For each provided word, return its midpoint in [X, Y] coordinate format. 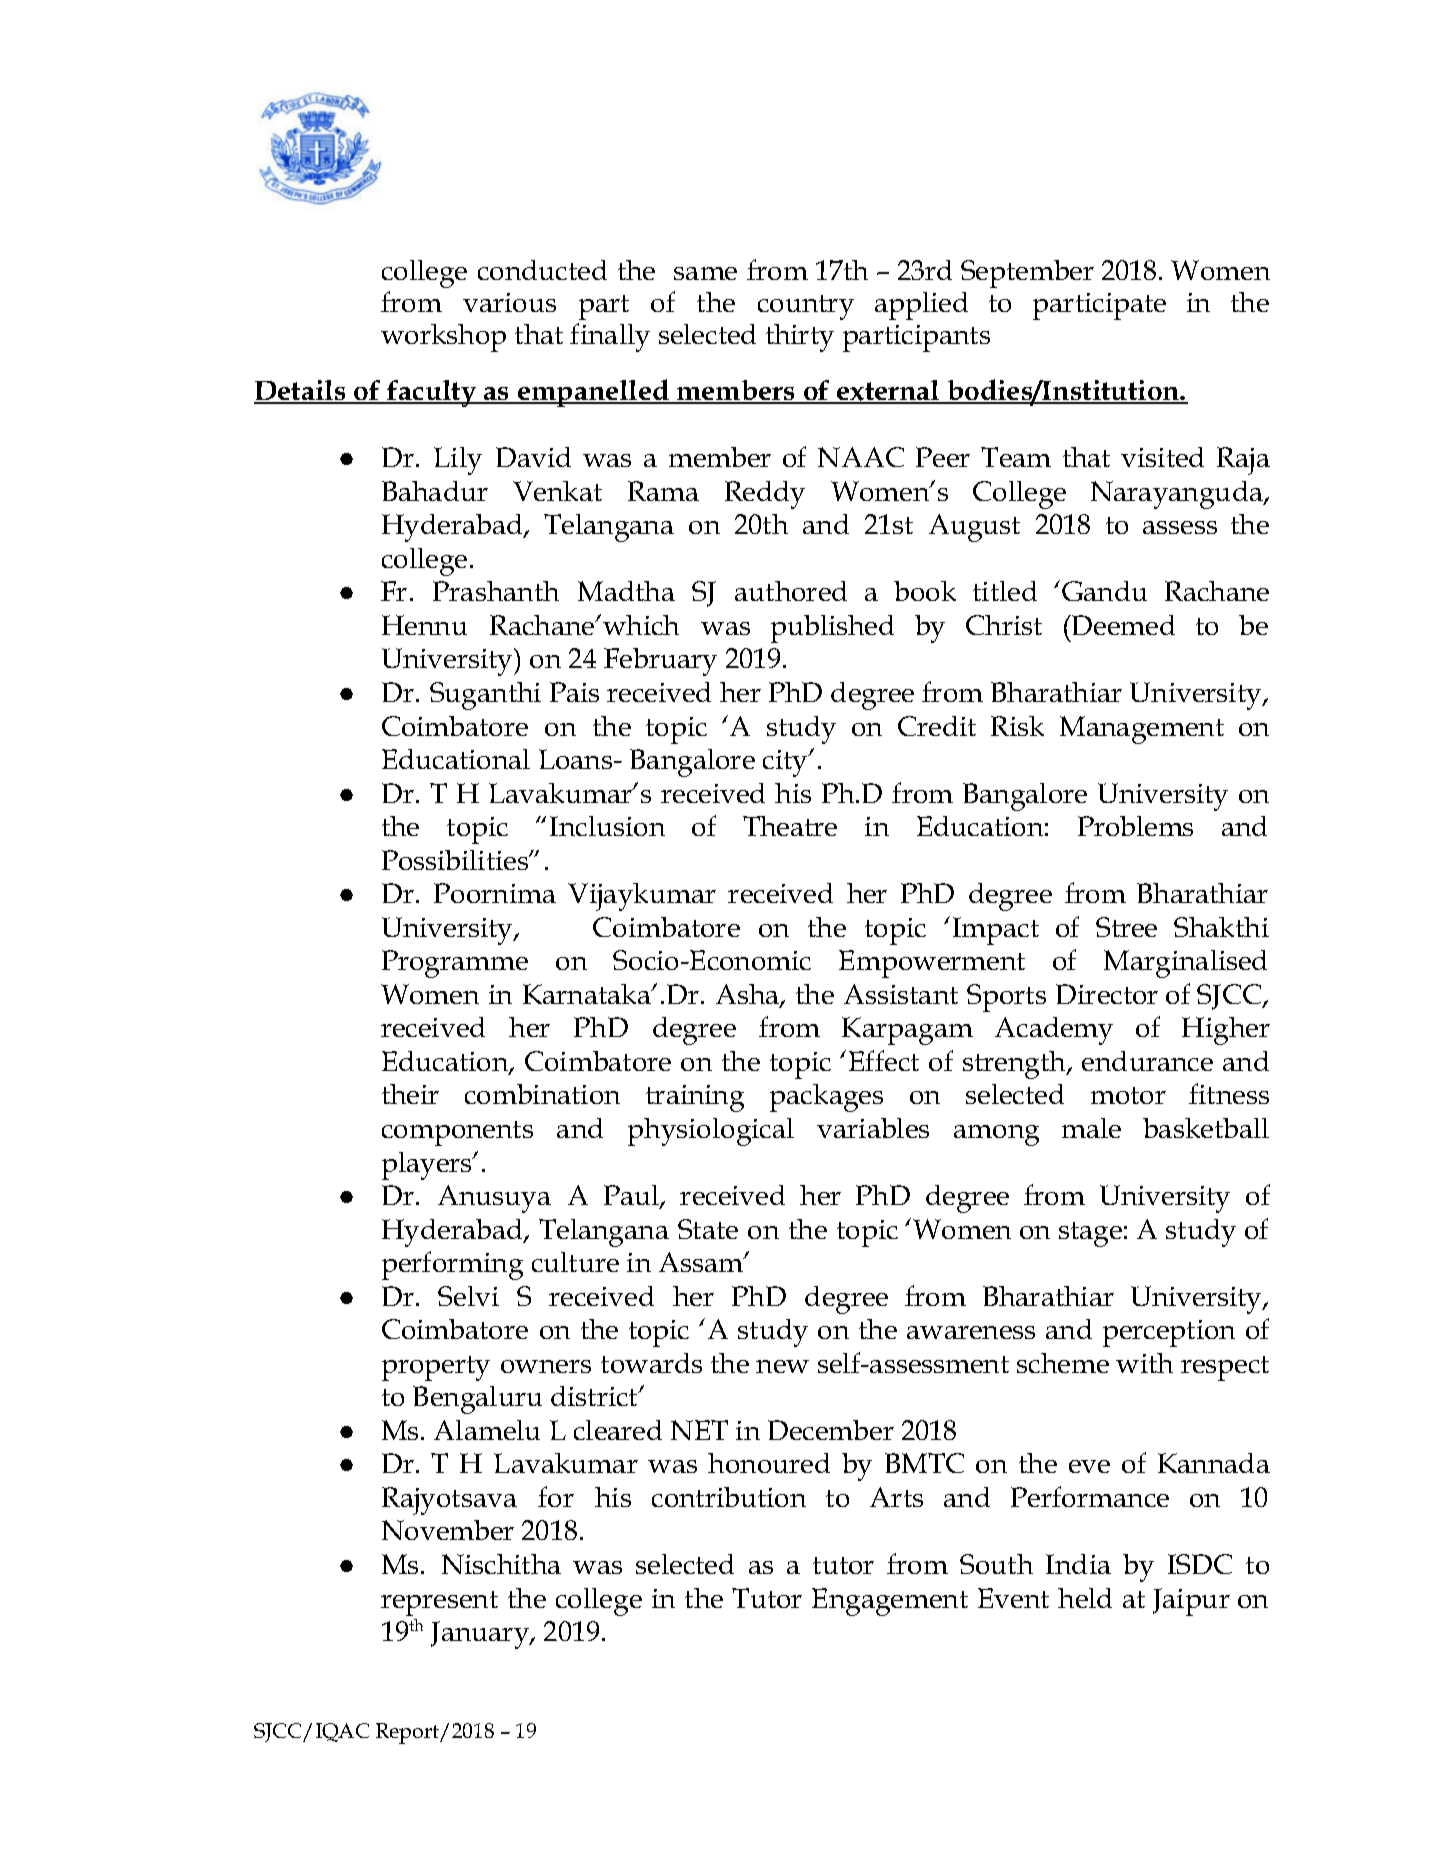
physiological [711, 1132]
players [428, 1166]
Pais [574, 692]
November [448, 1530]
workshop [443, 338]
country [806, 307]
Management [1142, 730]
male [1091, 1128]
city [786, 763]
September [1027, 274]
